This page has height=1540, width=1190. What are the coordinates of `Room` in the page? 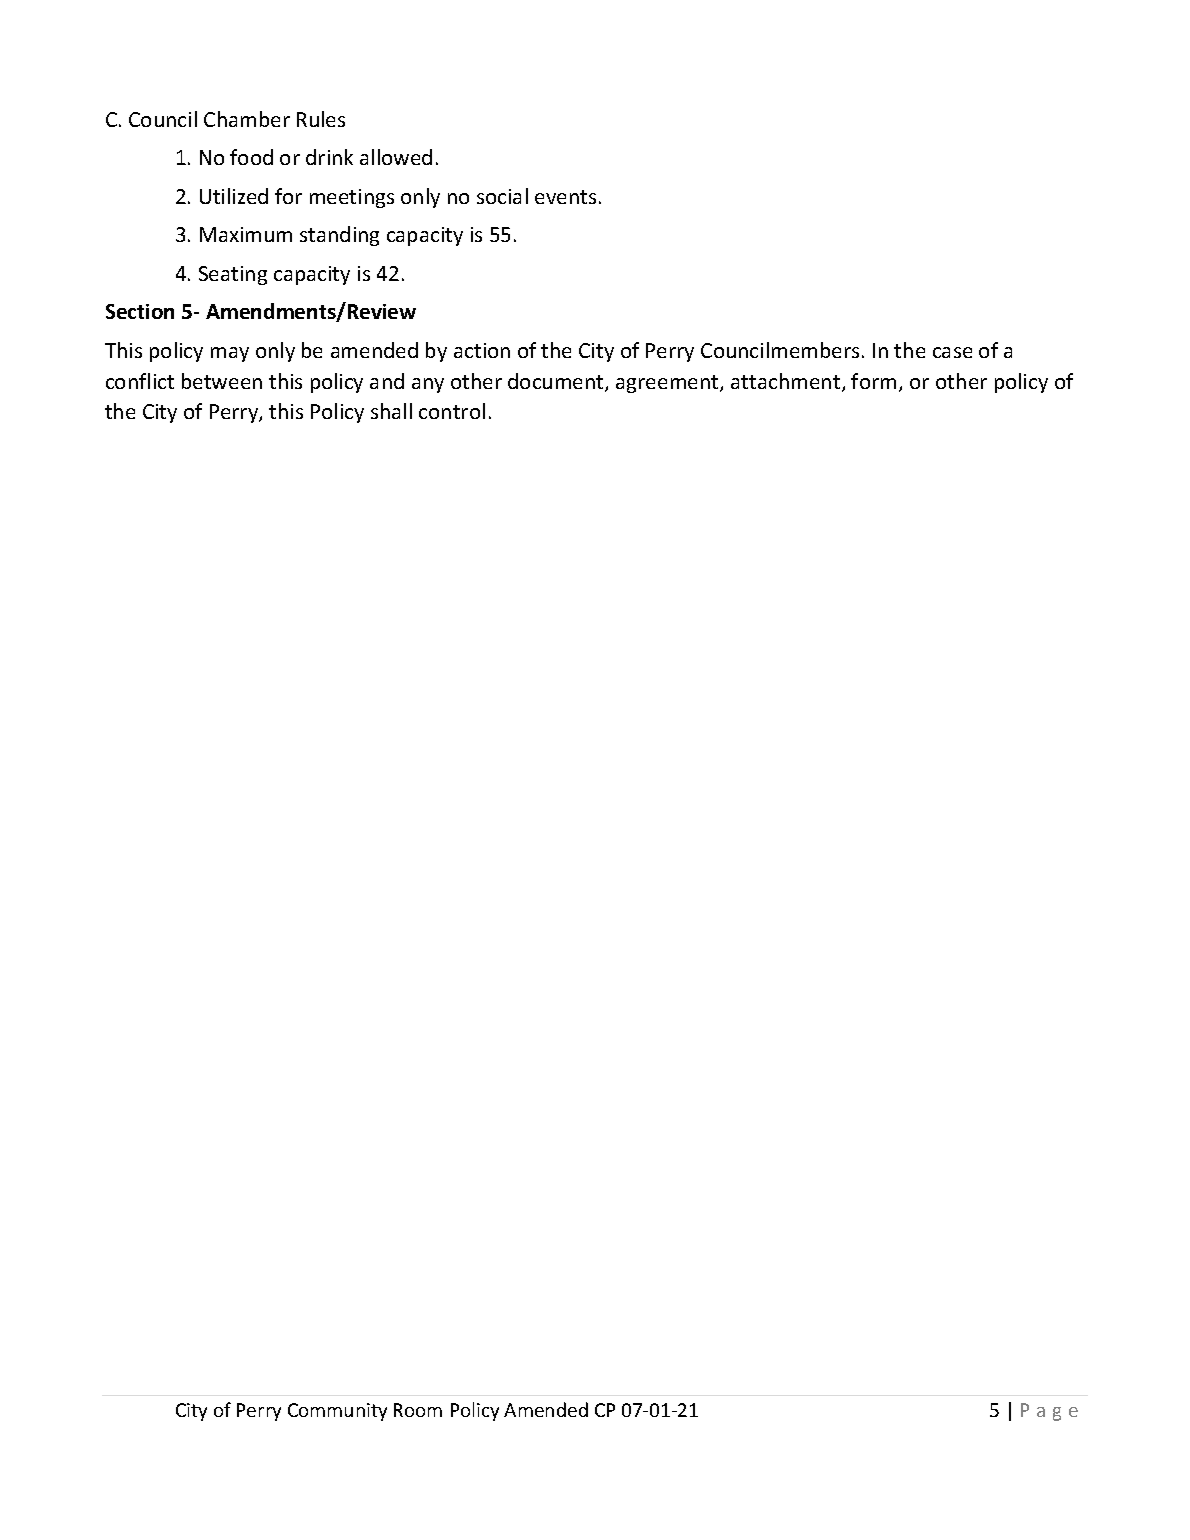 It's located at (418, 1410).
